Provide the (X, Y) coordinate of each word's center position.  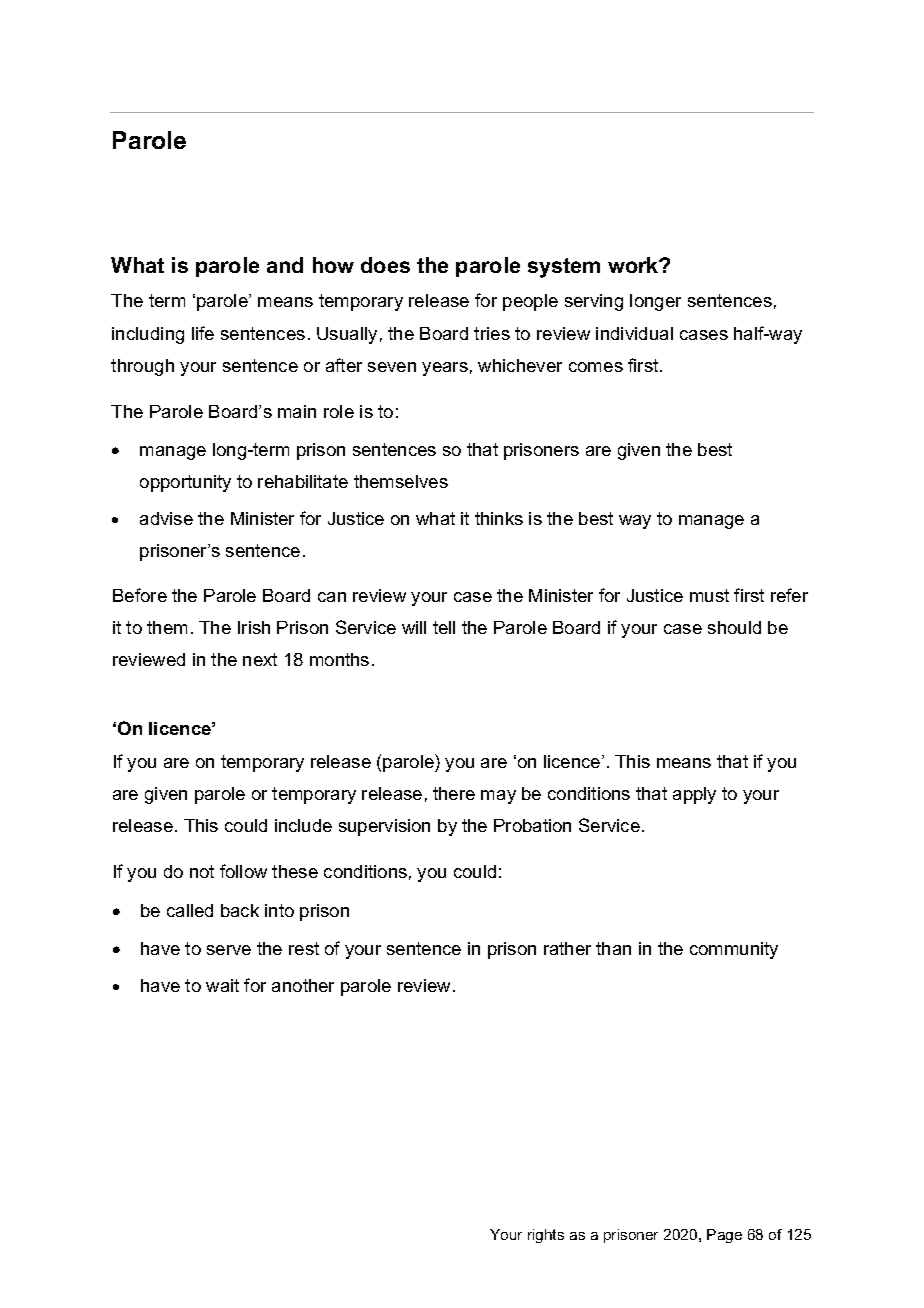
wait (222, 985)
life (203, 333)
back (240, 910)
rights (546, 1236)
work (634, 265)
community (734, 950)
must (709, 595)
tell (444, 627)
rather (567, 948)
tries (492, 333)
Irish (254, 627)
